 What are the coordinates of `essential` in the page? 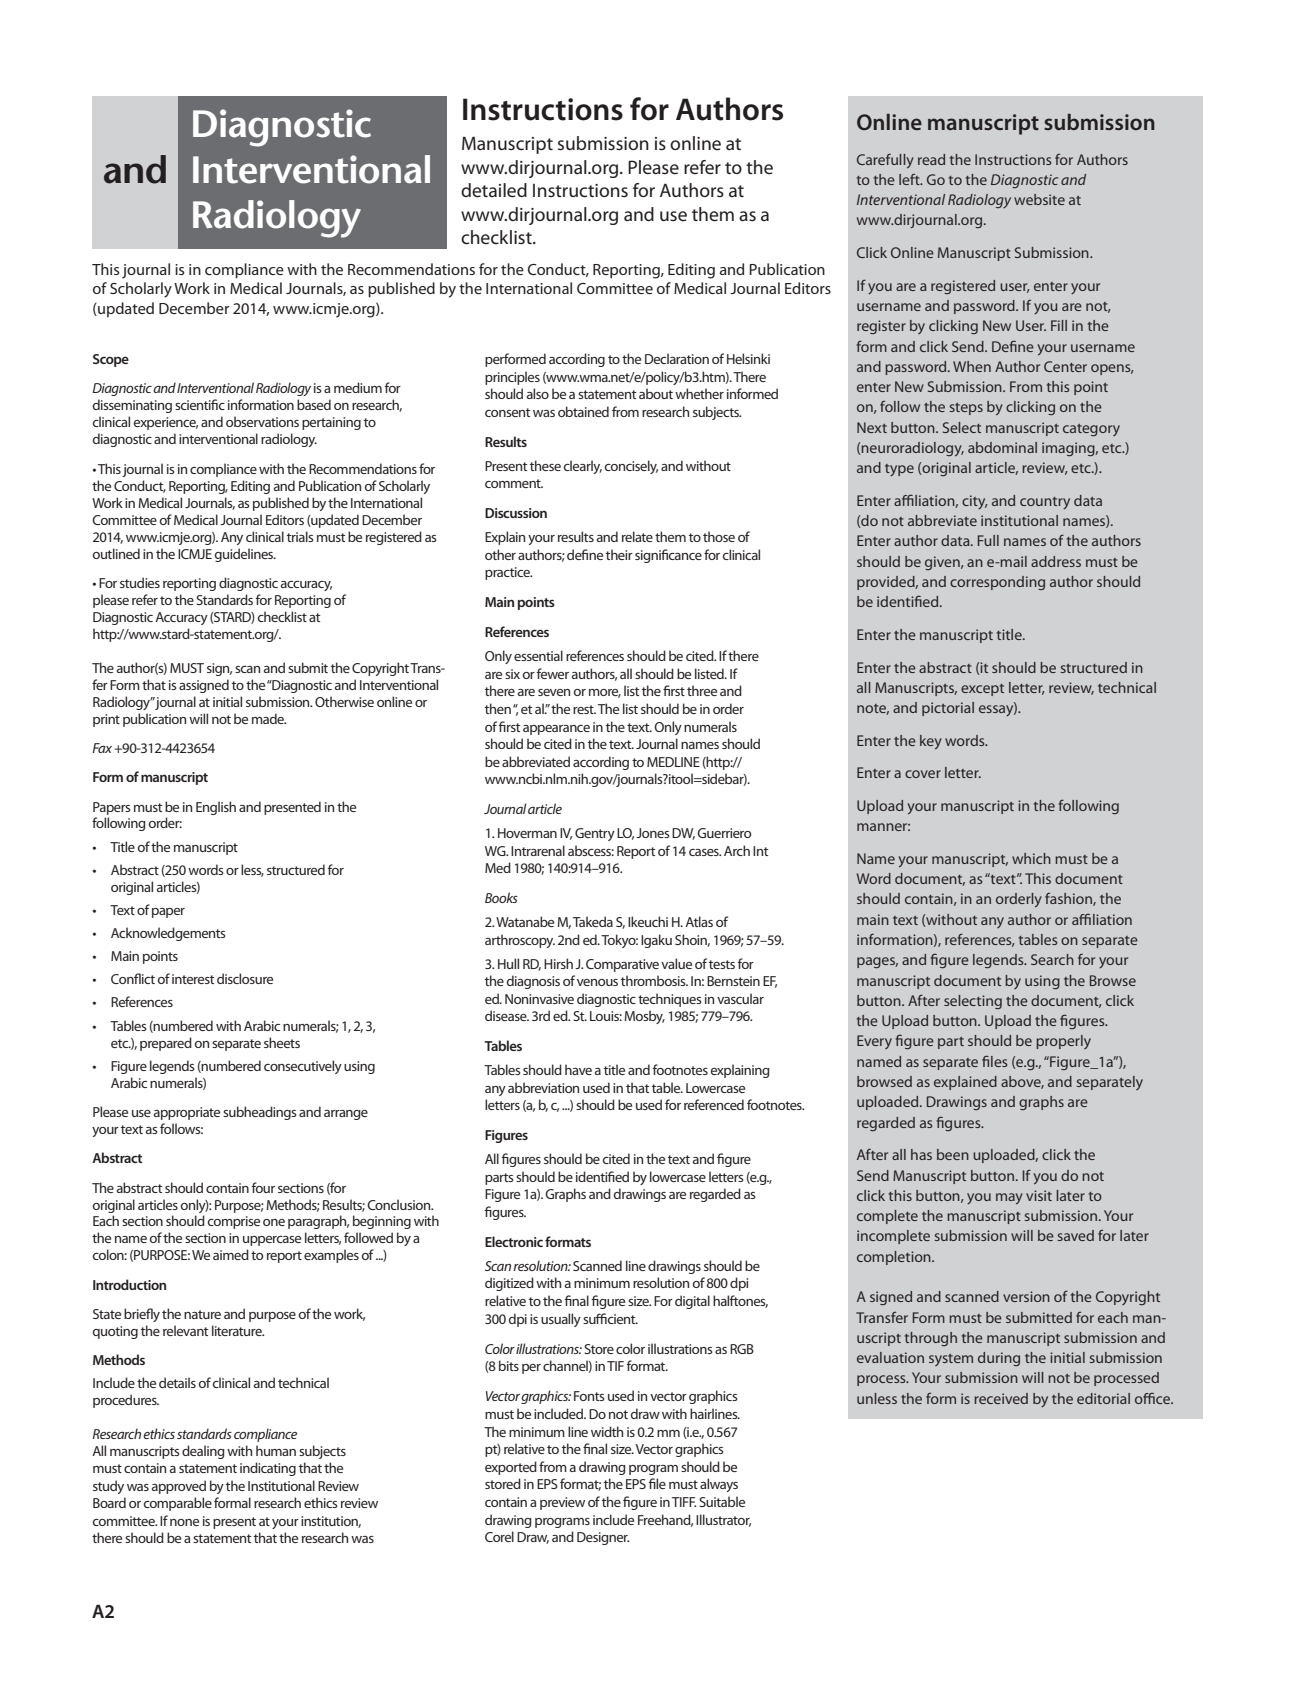 It's located at (538, 655).
